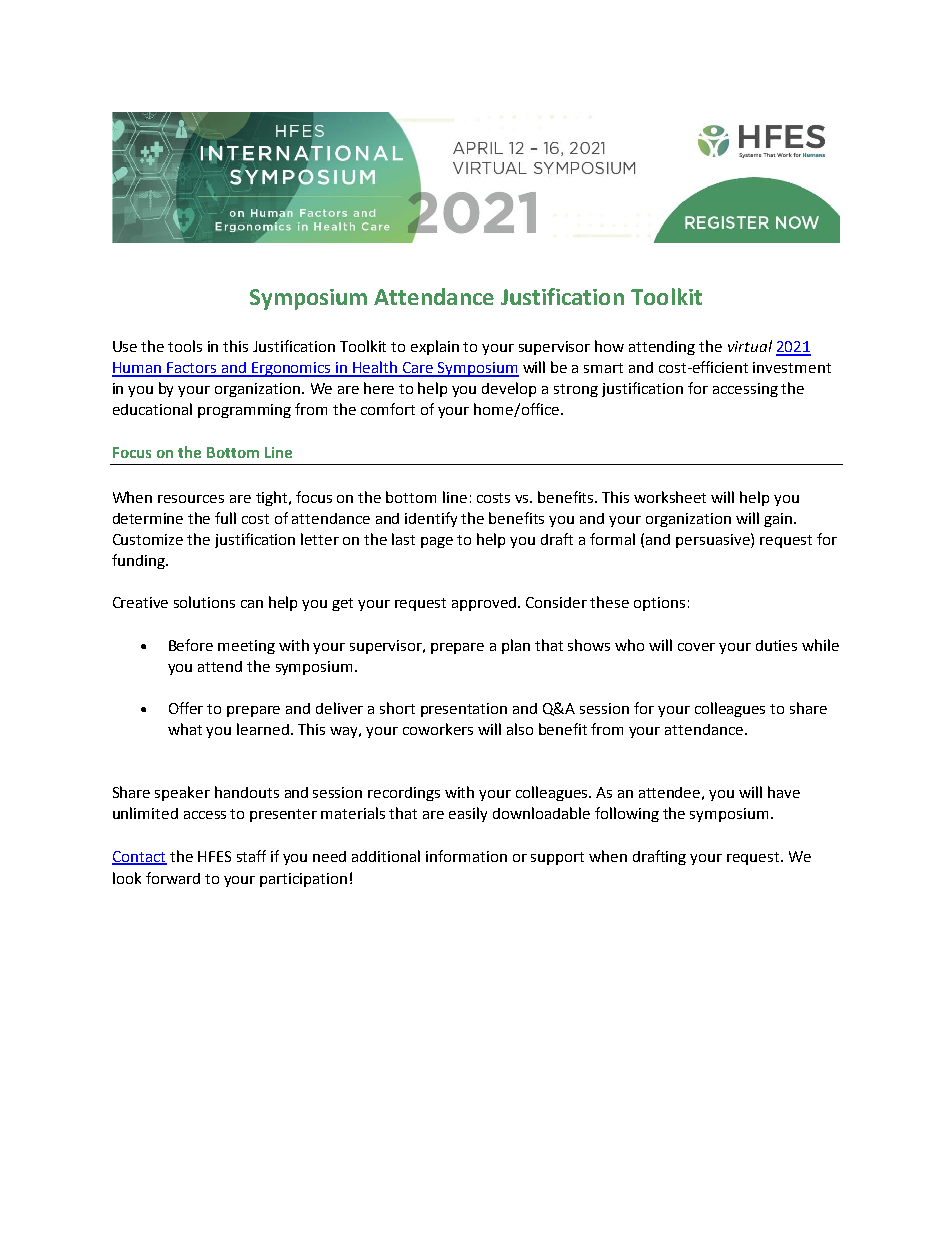  I want to click on staff, so click(251, 856).
